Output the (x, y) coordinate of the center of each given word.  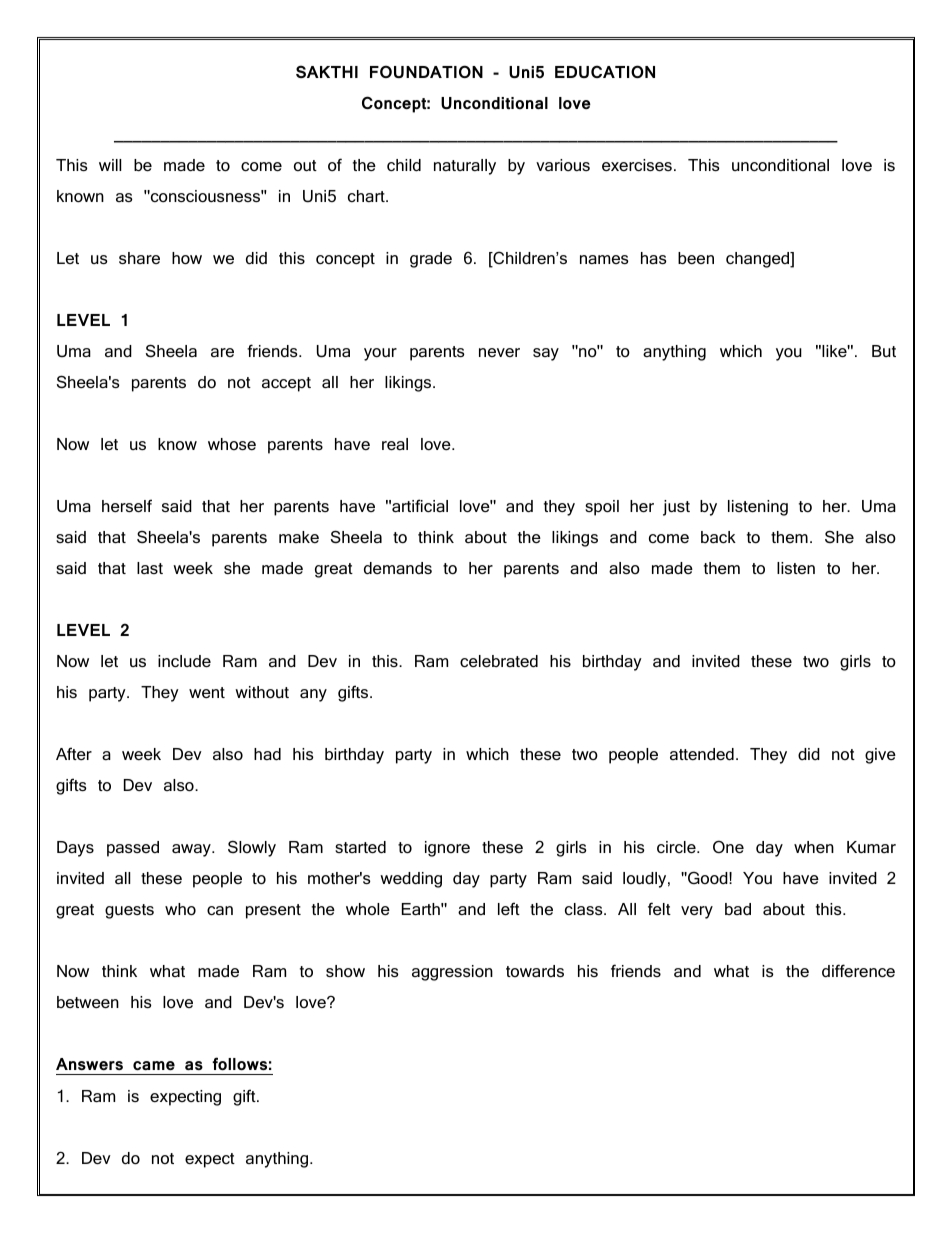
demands (398, 568)
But (884, 351)
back (718, 537)
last (150, 568)
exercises (637, 165)
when (814, 847)
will (110, 165)
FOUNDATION (426, 71)
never (499, 352)
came (154, 1066)
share (139, 258)
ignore (447, 849)
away (192, 850)
